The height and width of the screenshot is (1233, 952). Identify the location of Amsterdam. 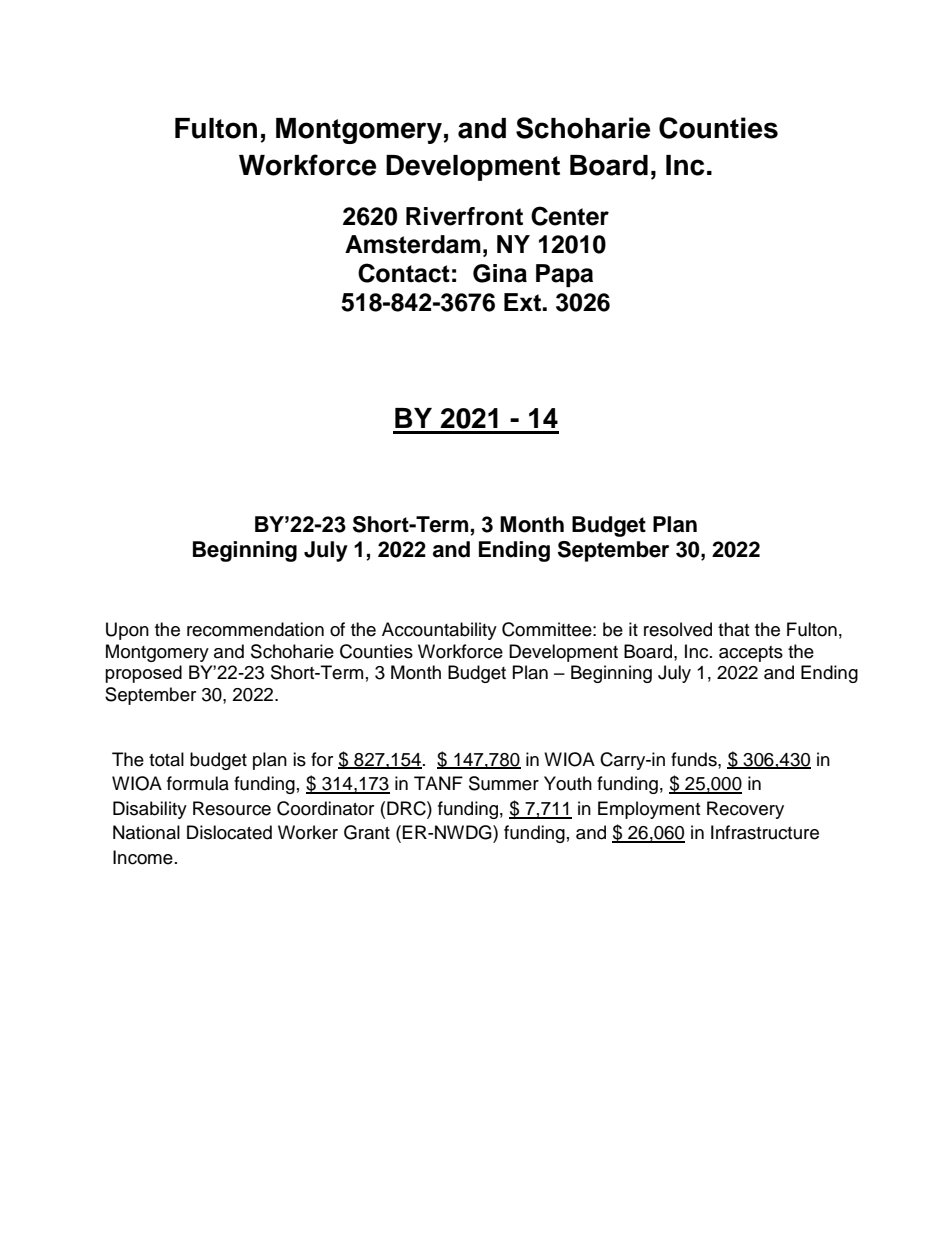
(413, 244).
